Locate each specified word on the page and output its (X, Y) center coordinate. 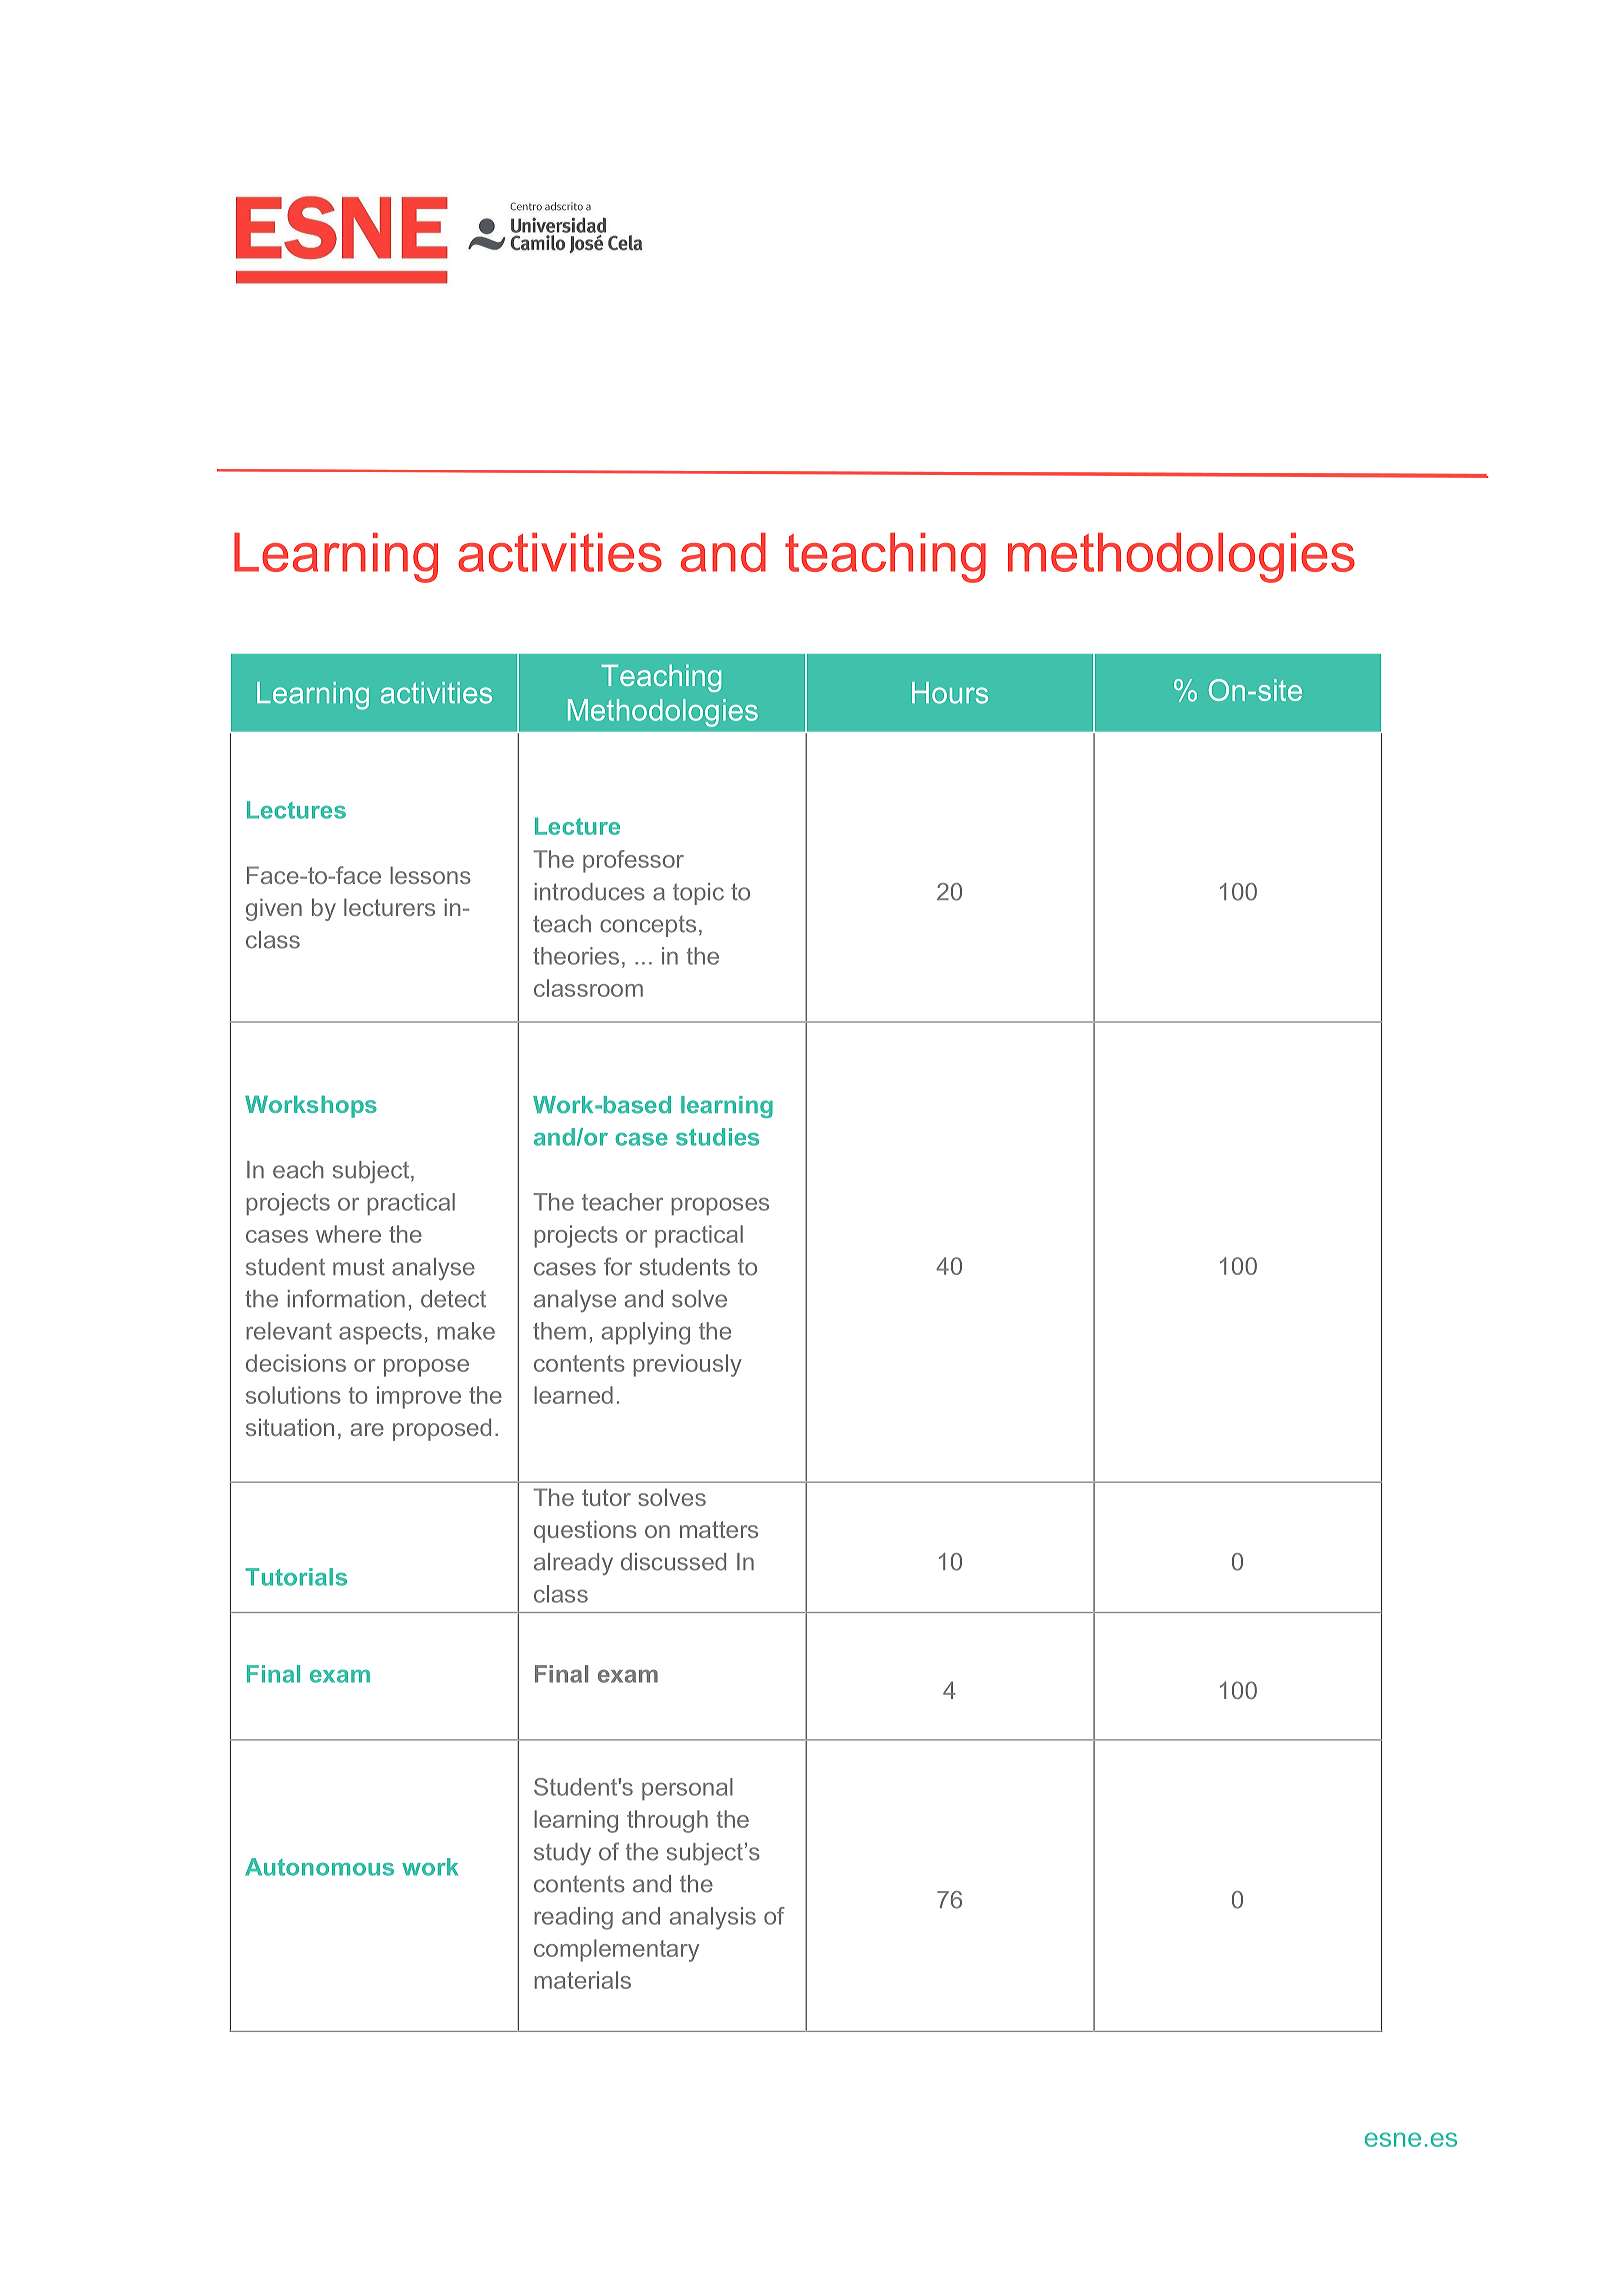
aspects (380, 1333)
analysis (713, 1918)
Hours (950, 693)
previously (687, 1365)
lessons (430, 875)
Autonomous (319, 1867)
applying (646, 1333)
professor (633, 861)
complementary (616, 1950)
